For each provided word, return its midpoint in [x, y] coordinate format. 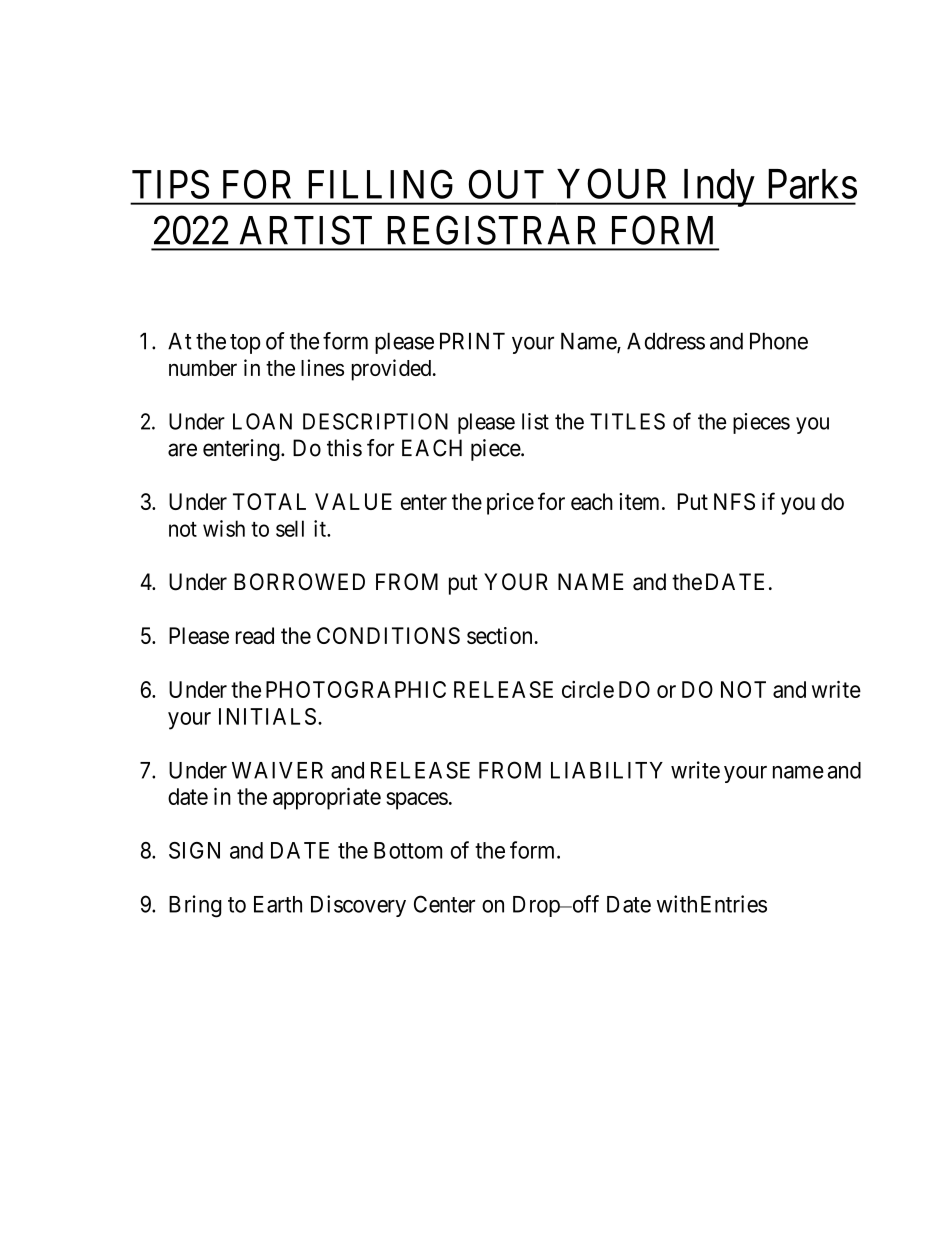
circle [588, 689]
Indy [718, 188]
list [535, 421]
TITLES [627, 421]
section [501, 635]
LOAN [262, 421]
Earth [278, 904]
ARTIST [306, 230]
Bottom [408, 850]
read [255, 635]
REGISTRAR [491, 230]
